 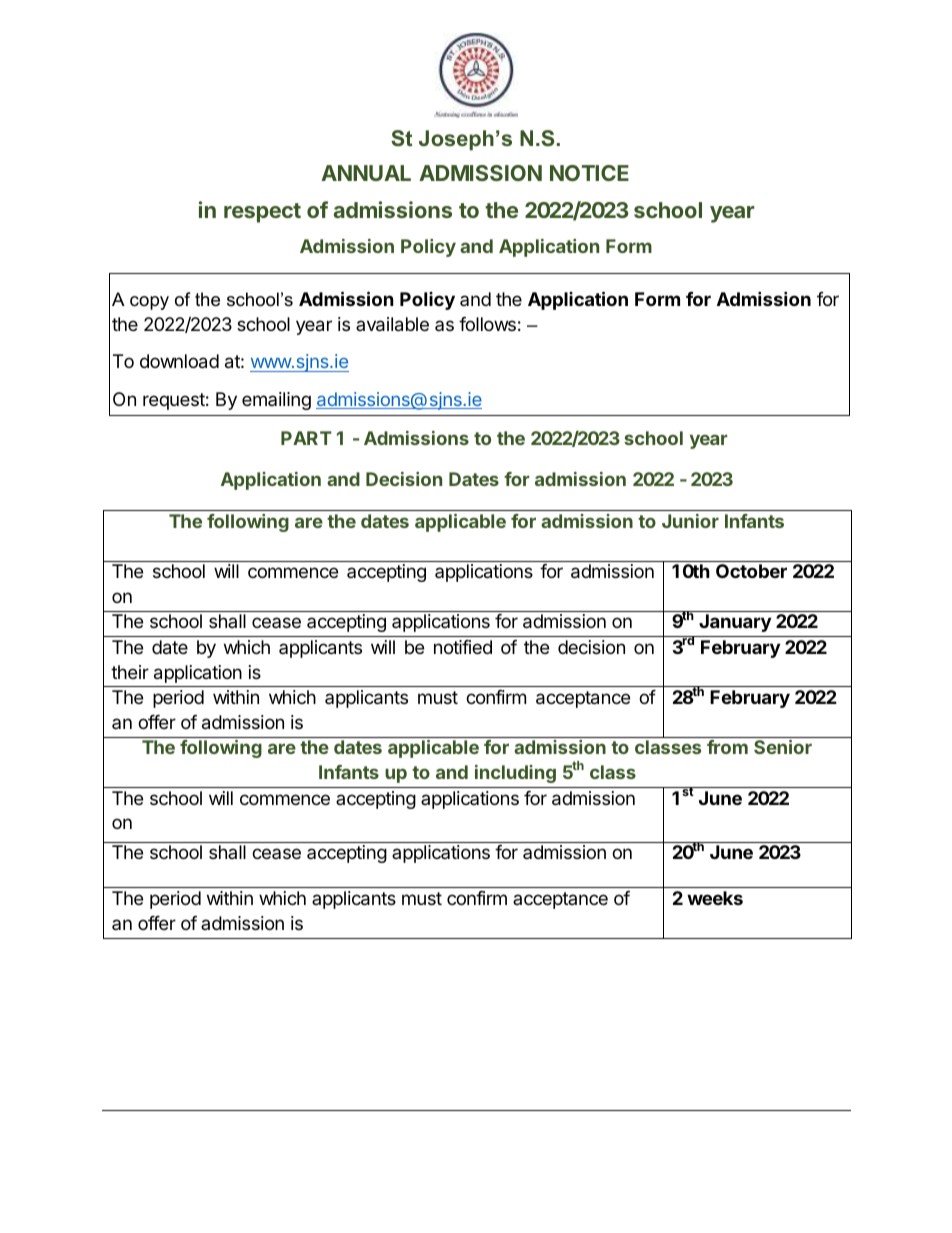 What do you see at coordinates (690, 521) in the screenshot?
I see `Junior` at bounding box center [690, 521].
